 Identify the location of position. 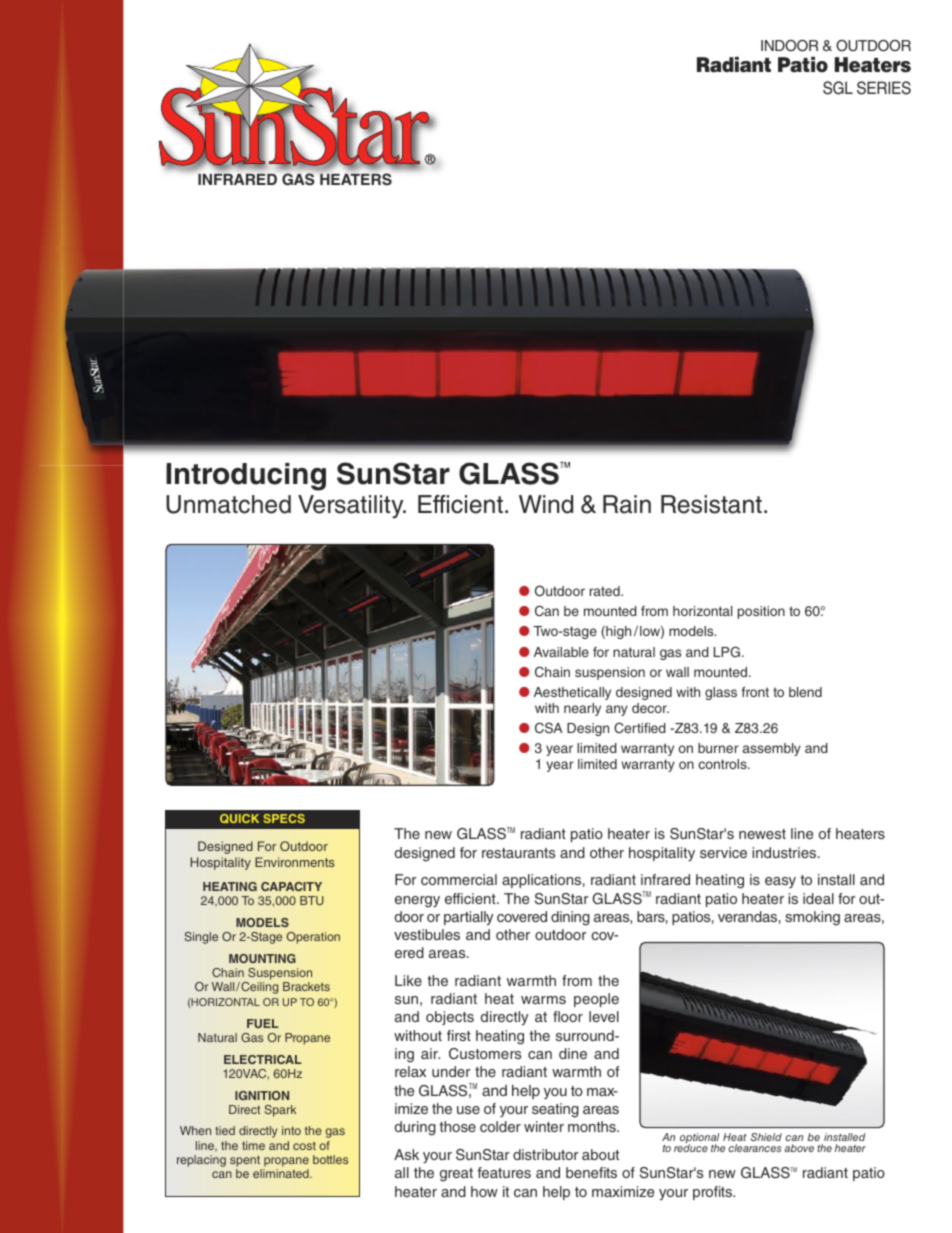
(761, 612).
